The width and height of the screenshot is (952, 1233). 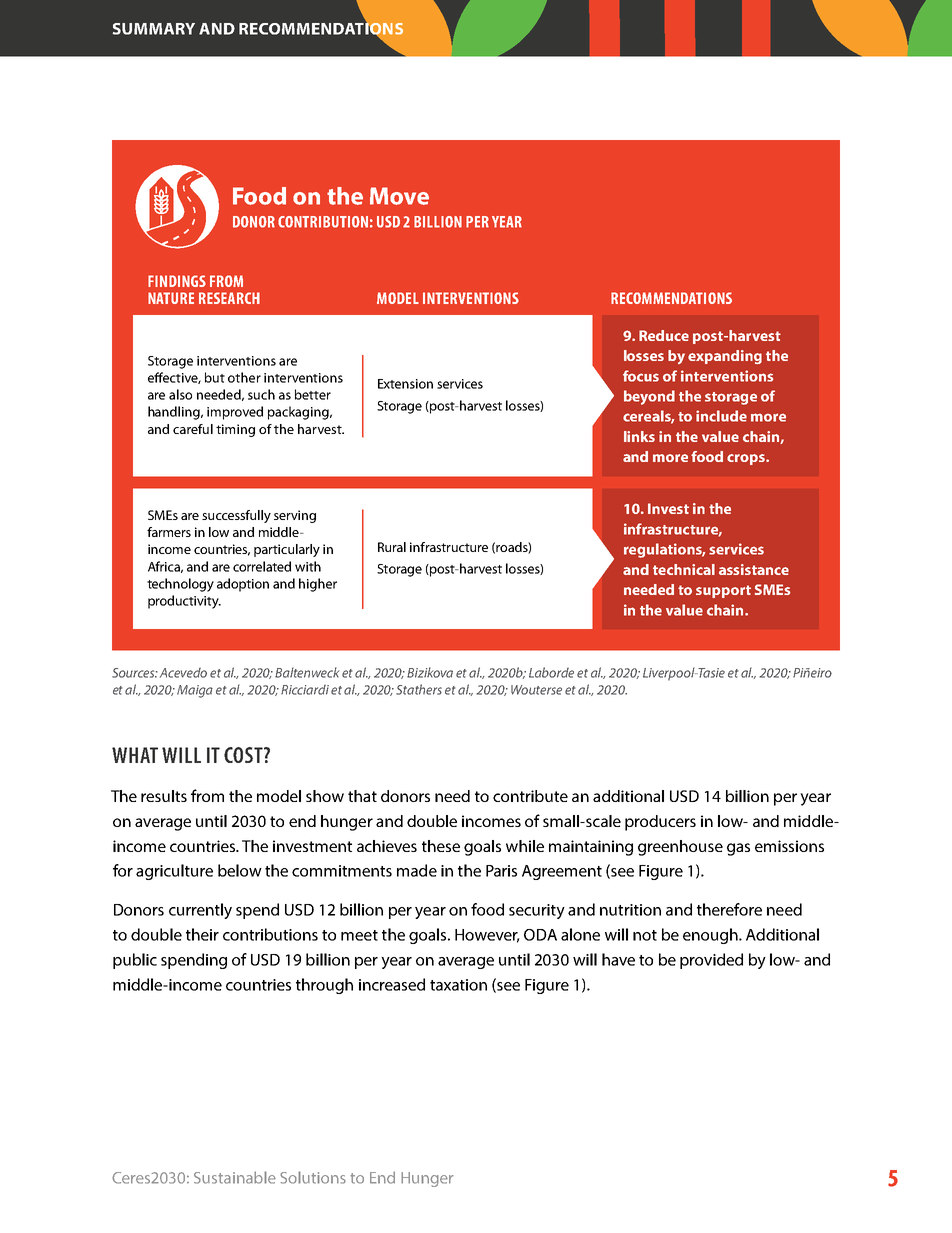 I want to click on Extension, so click(x=405, y=384).
